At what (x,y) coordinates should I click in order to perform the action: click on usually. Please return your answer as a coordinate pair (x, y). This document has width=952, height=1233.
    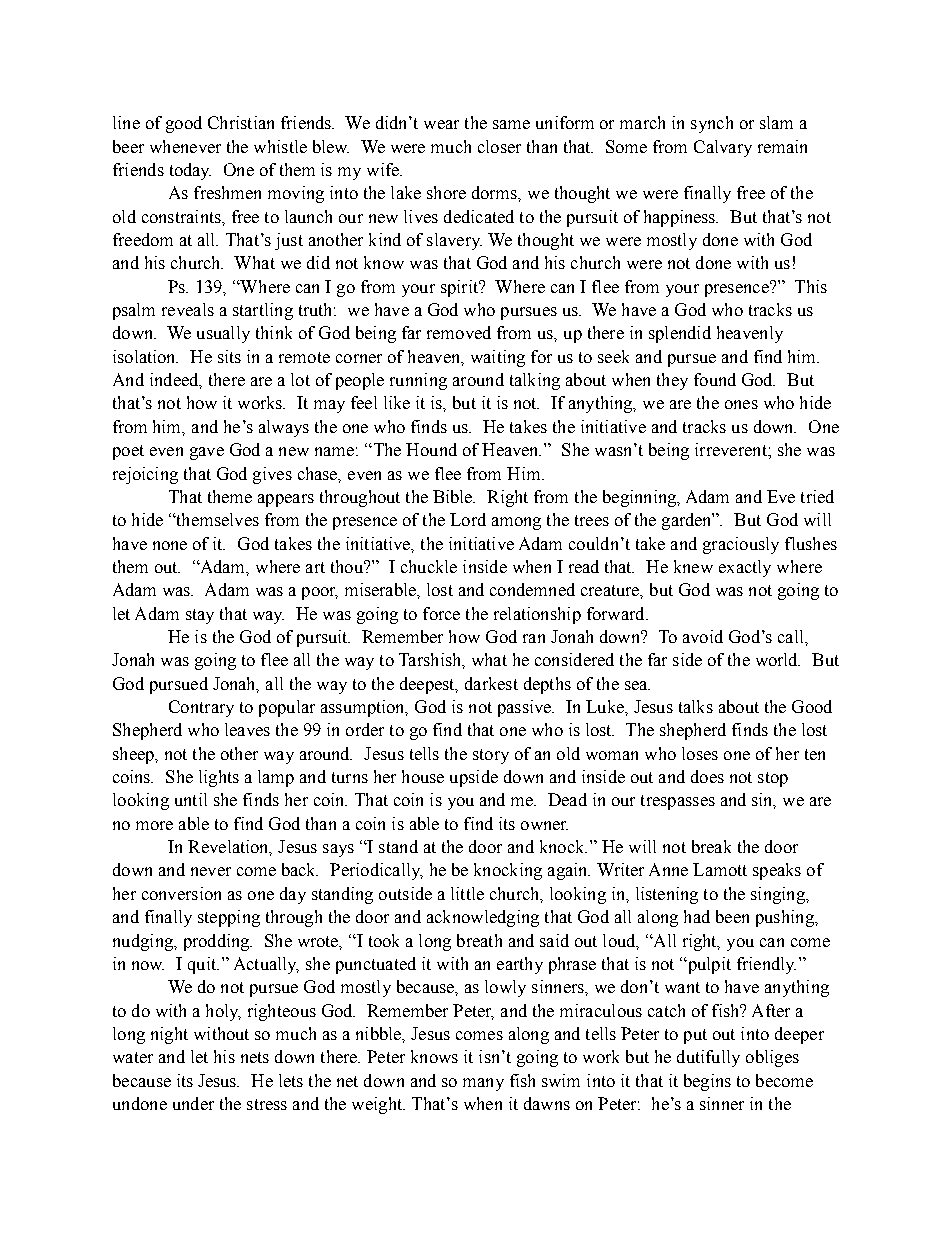
    Looking at the image, I should click on (223, 334).
